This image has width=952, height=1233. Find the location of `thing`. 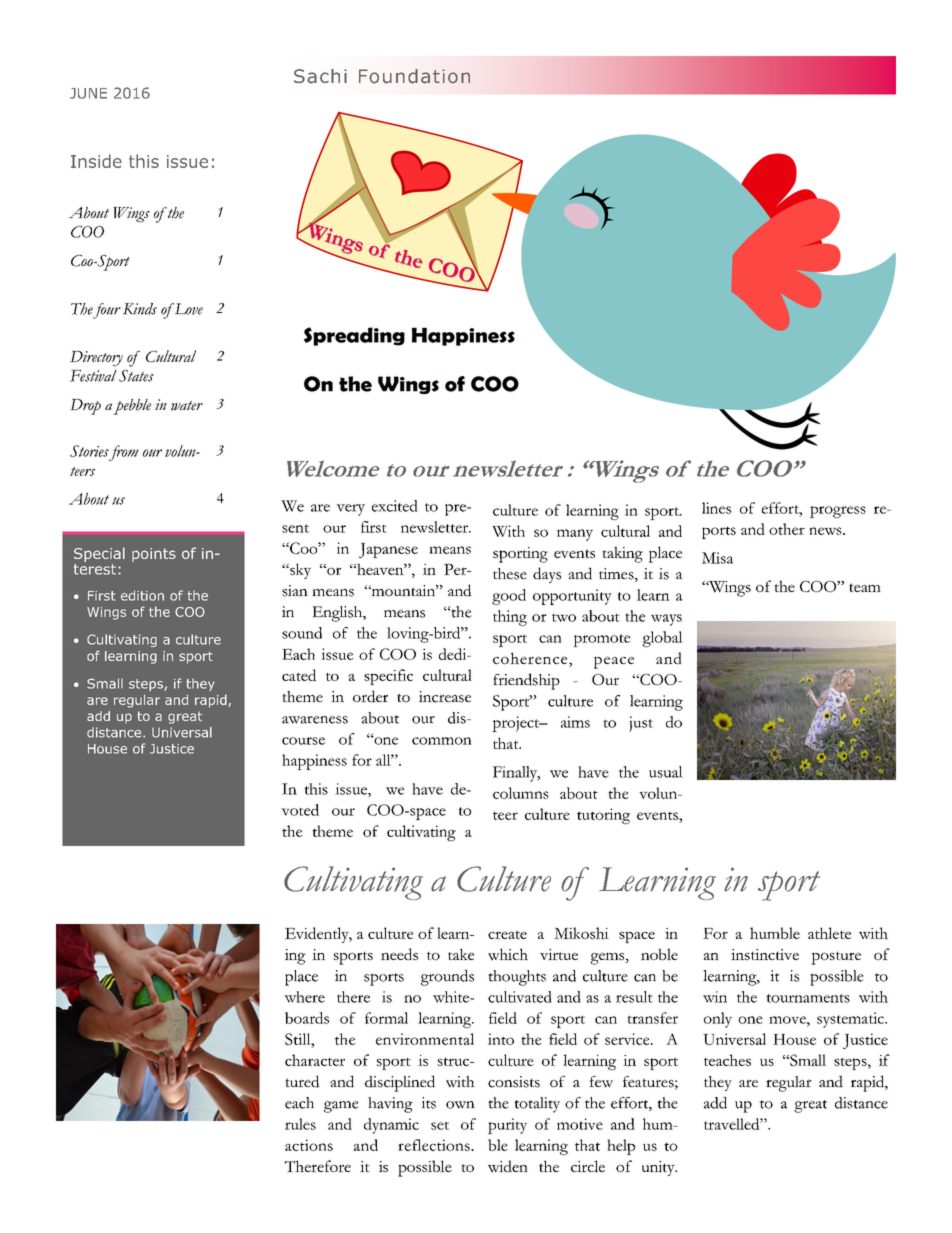

thing is located at coordinates (510, 618).
